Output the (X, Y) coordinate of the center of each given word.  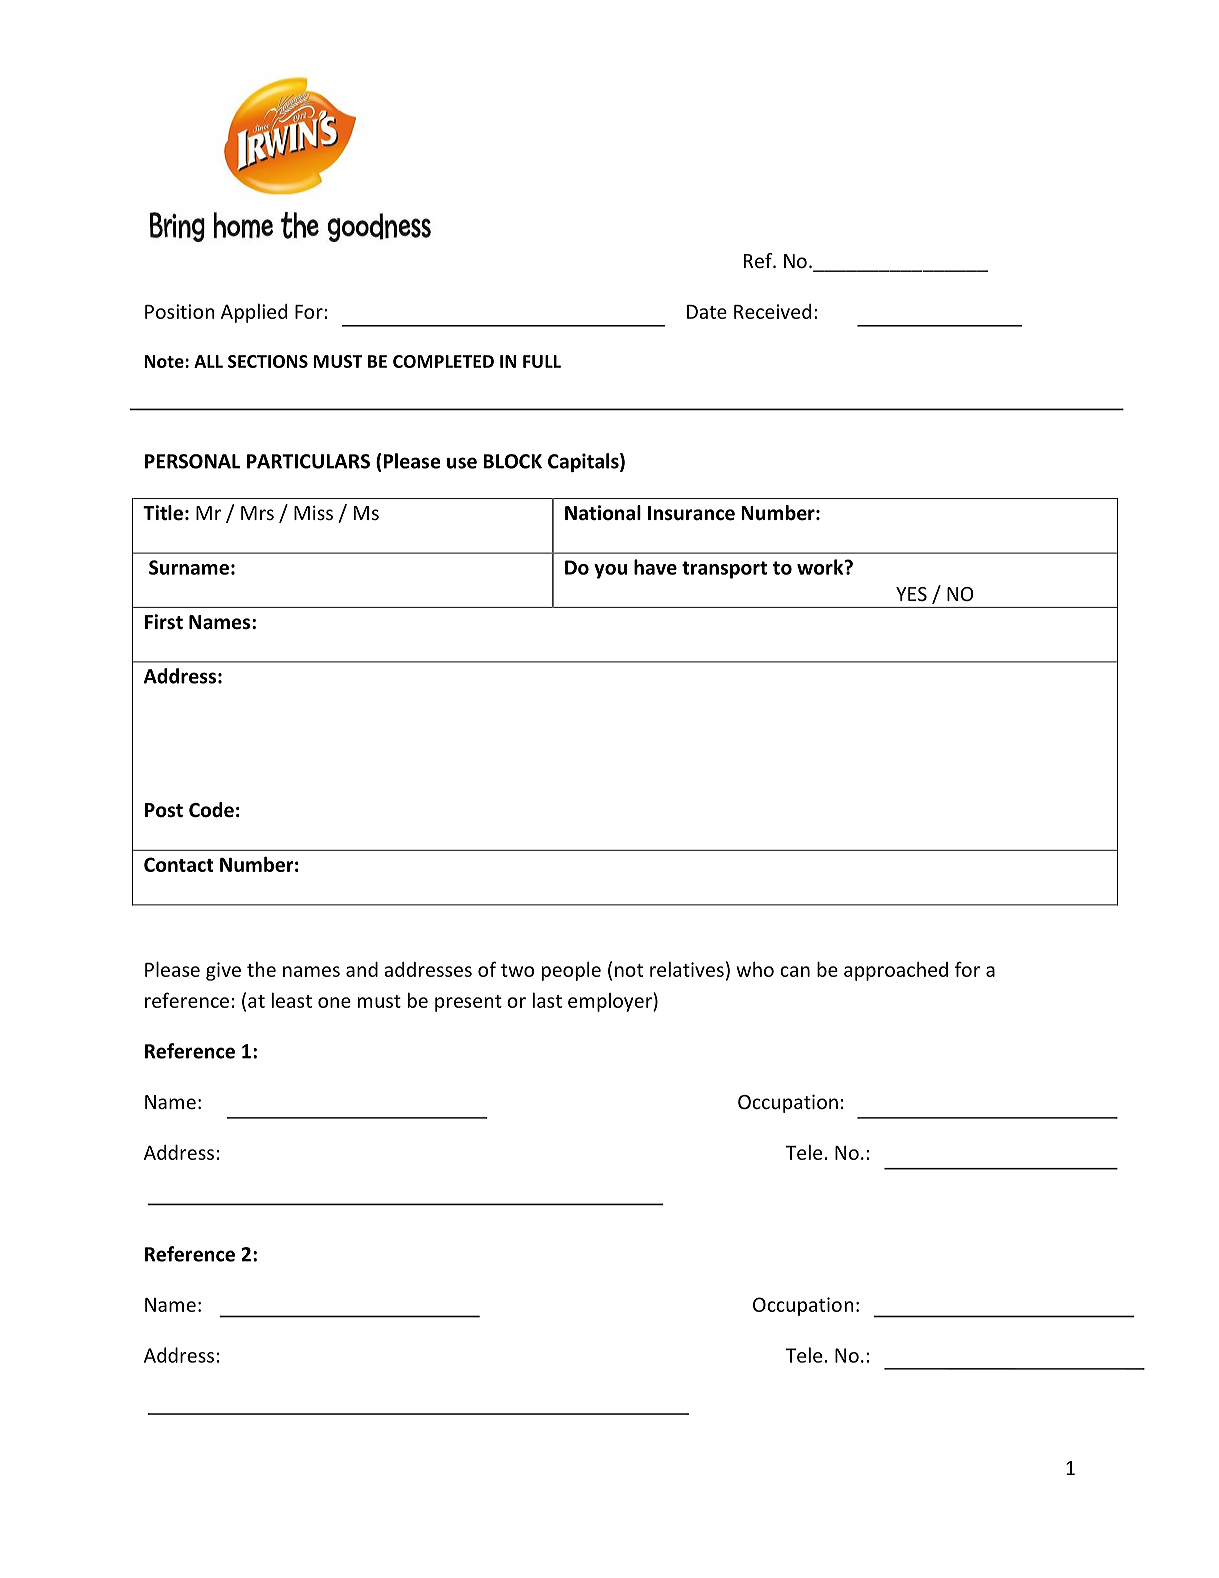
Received (772, 311)
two (517, 970)
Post (164, 810)
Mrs (257, 513)
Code (211, 810)
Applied (254, 313)
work (821, 567)
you (610, 571)
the (261, 969)
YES (911, 594)
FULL (542, 361)
